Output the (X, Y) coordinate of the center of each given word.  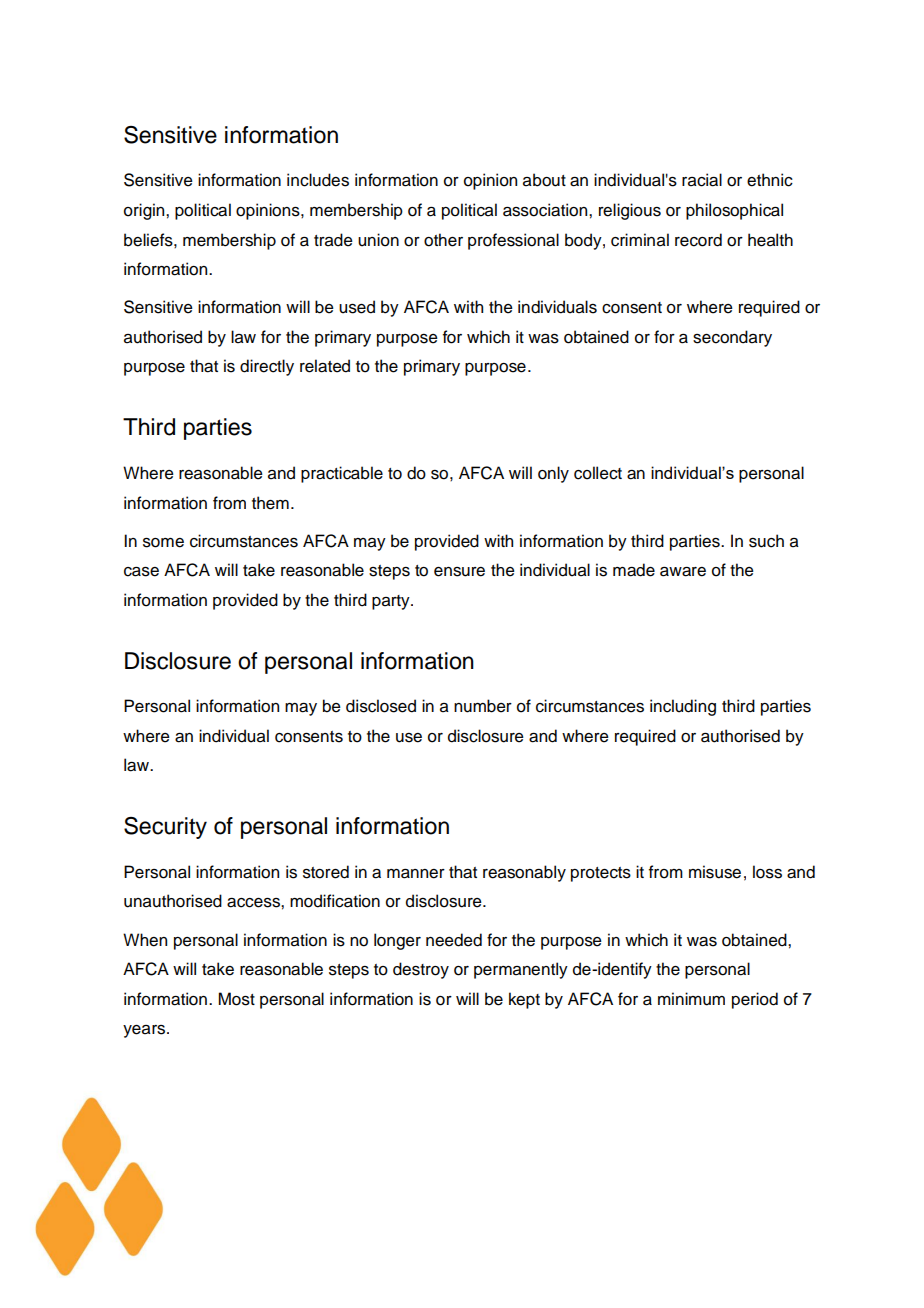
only (553, 474)
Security (165, 828)
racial (702, 180)
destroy (421, 970)
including (683, 707)
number (483, 706)
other (443, 240)
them (270, 503)
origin (145, 211)
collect (598, 473)
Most (236, 999)
